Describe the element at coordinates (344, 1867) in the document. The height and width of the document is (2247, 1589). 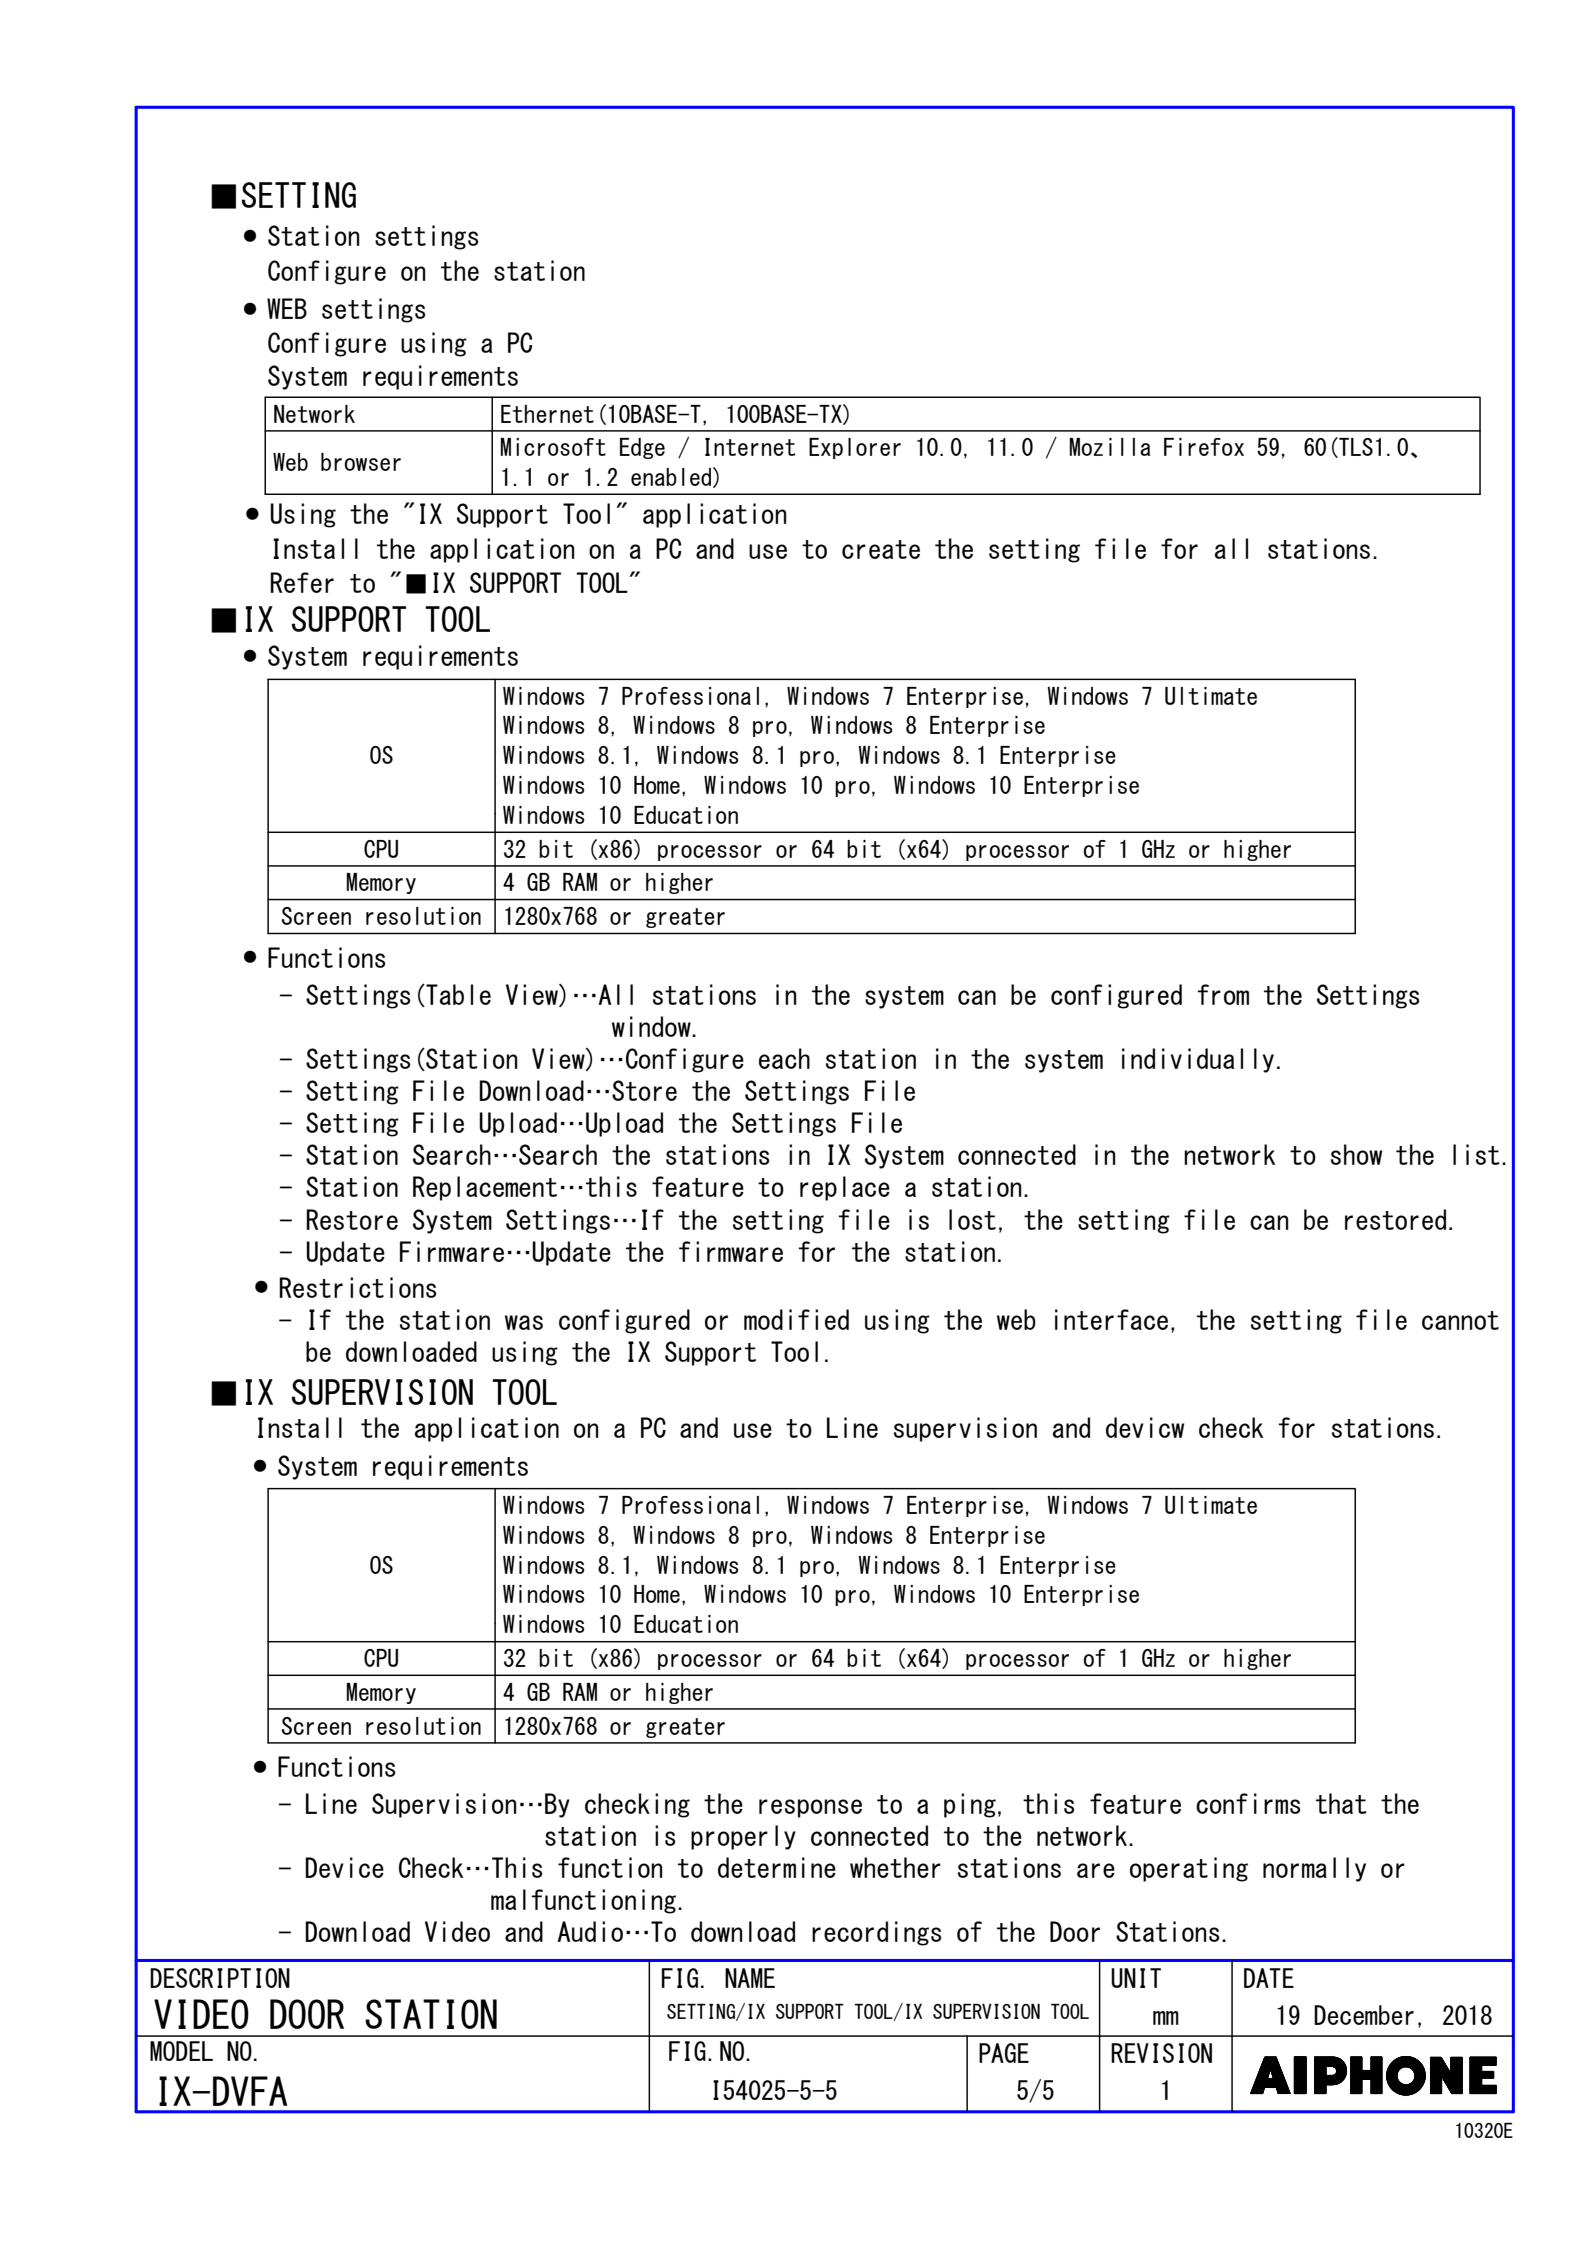
I see `Device` at that location.
